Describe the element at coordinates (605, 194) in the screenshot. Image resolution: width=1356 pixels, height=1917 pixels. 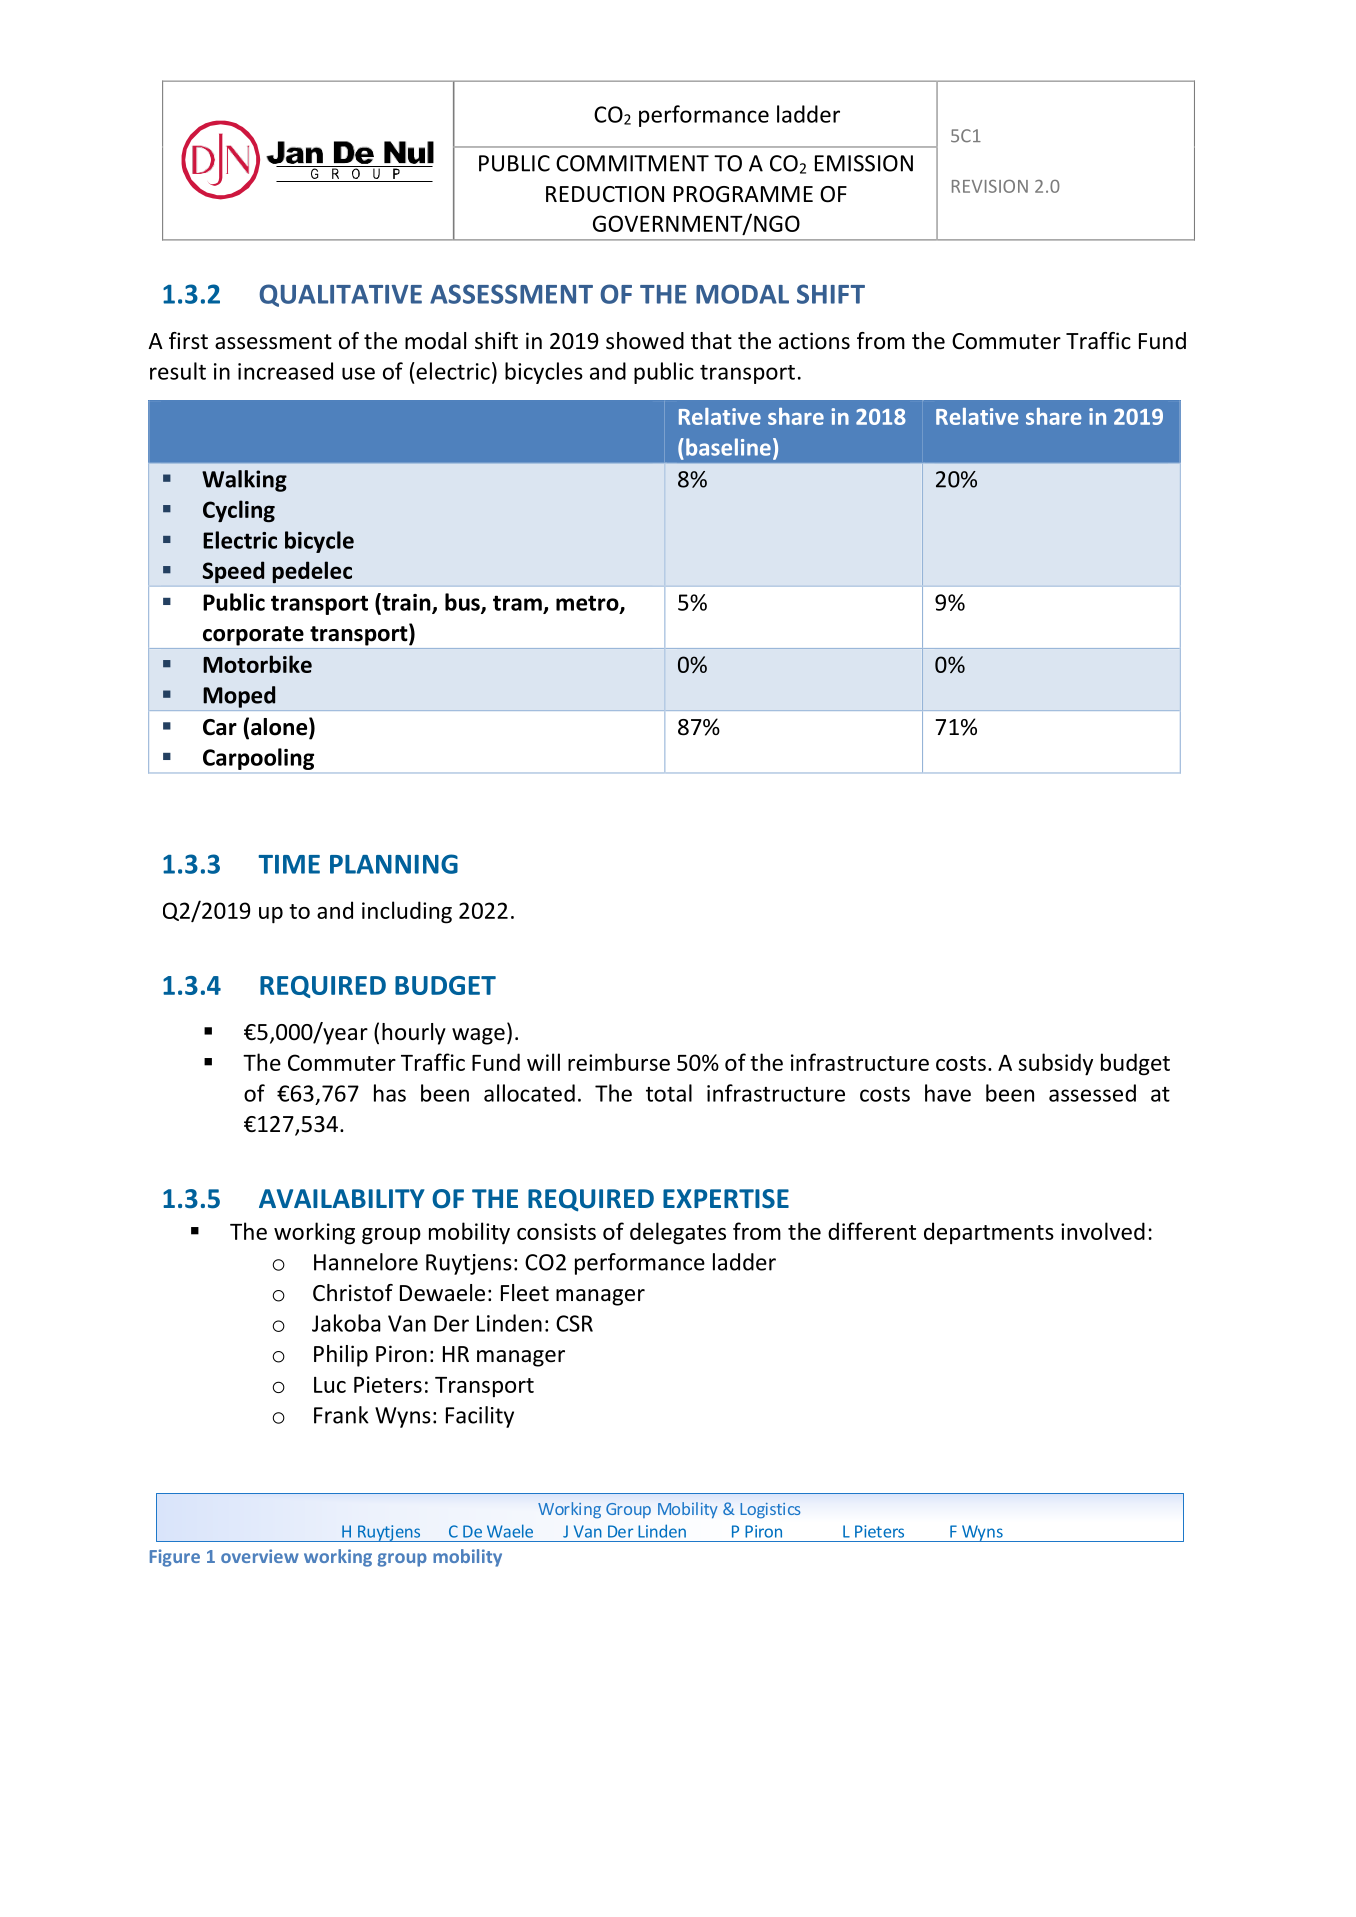
I see `REDUCTION` at that location.
